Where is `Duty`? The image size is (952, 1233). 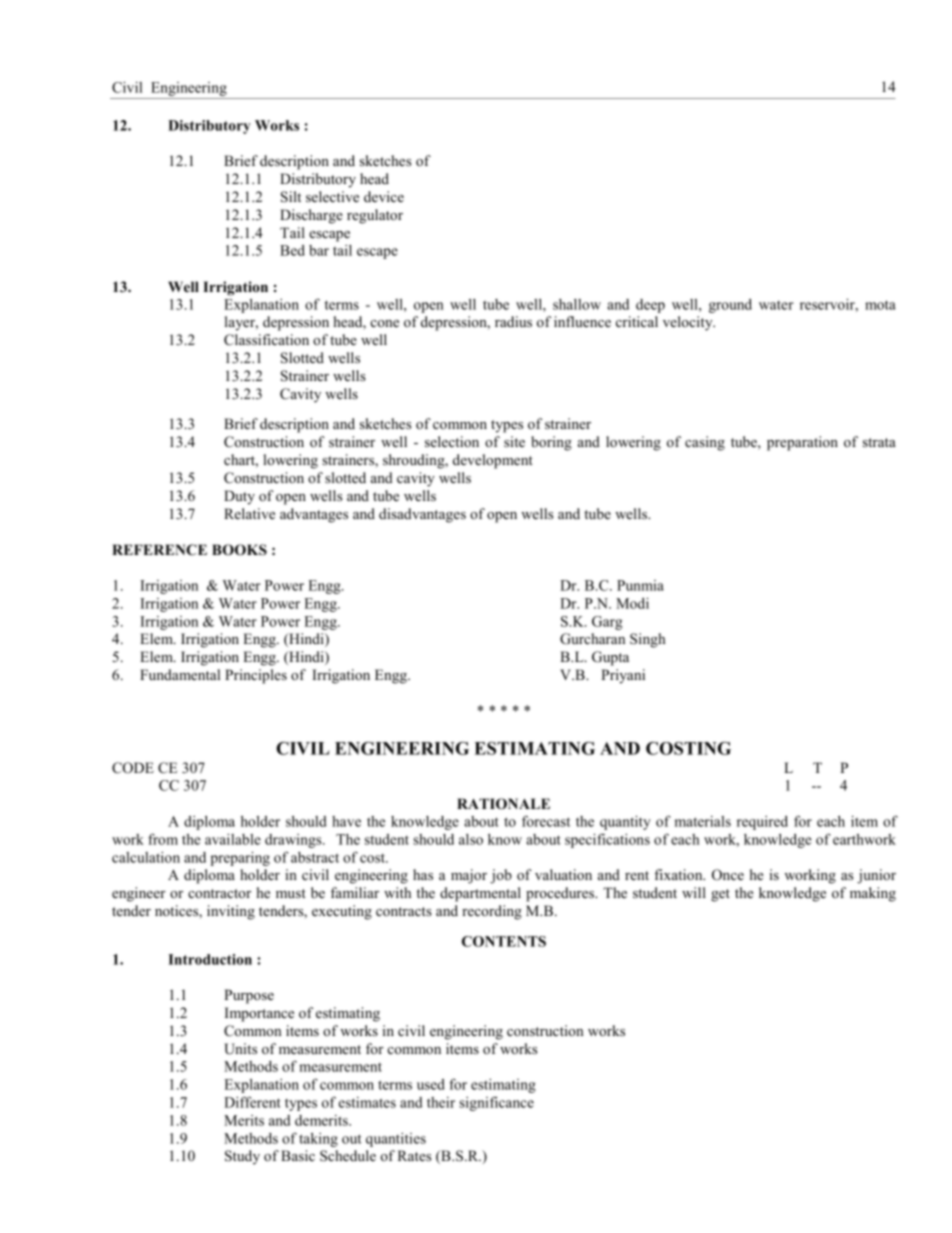
Duty is located at coordinates (239, 497).
